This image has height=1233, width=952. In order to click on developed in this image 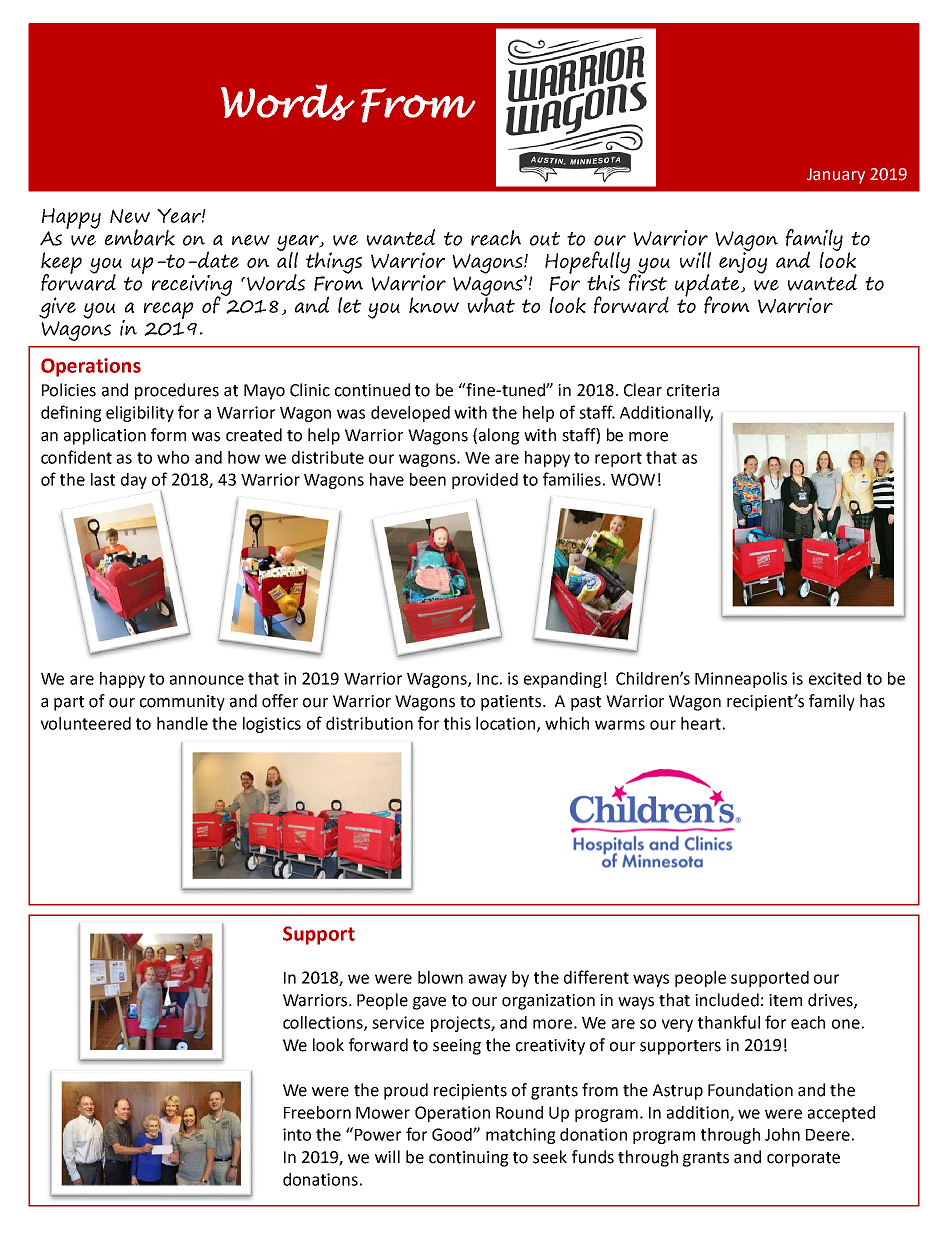, I will do `click(410, 414)`.
